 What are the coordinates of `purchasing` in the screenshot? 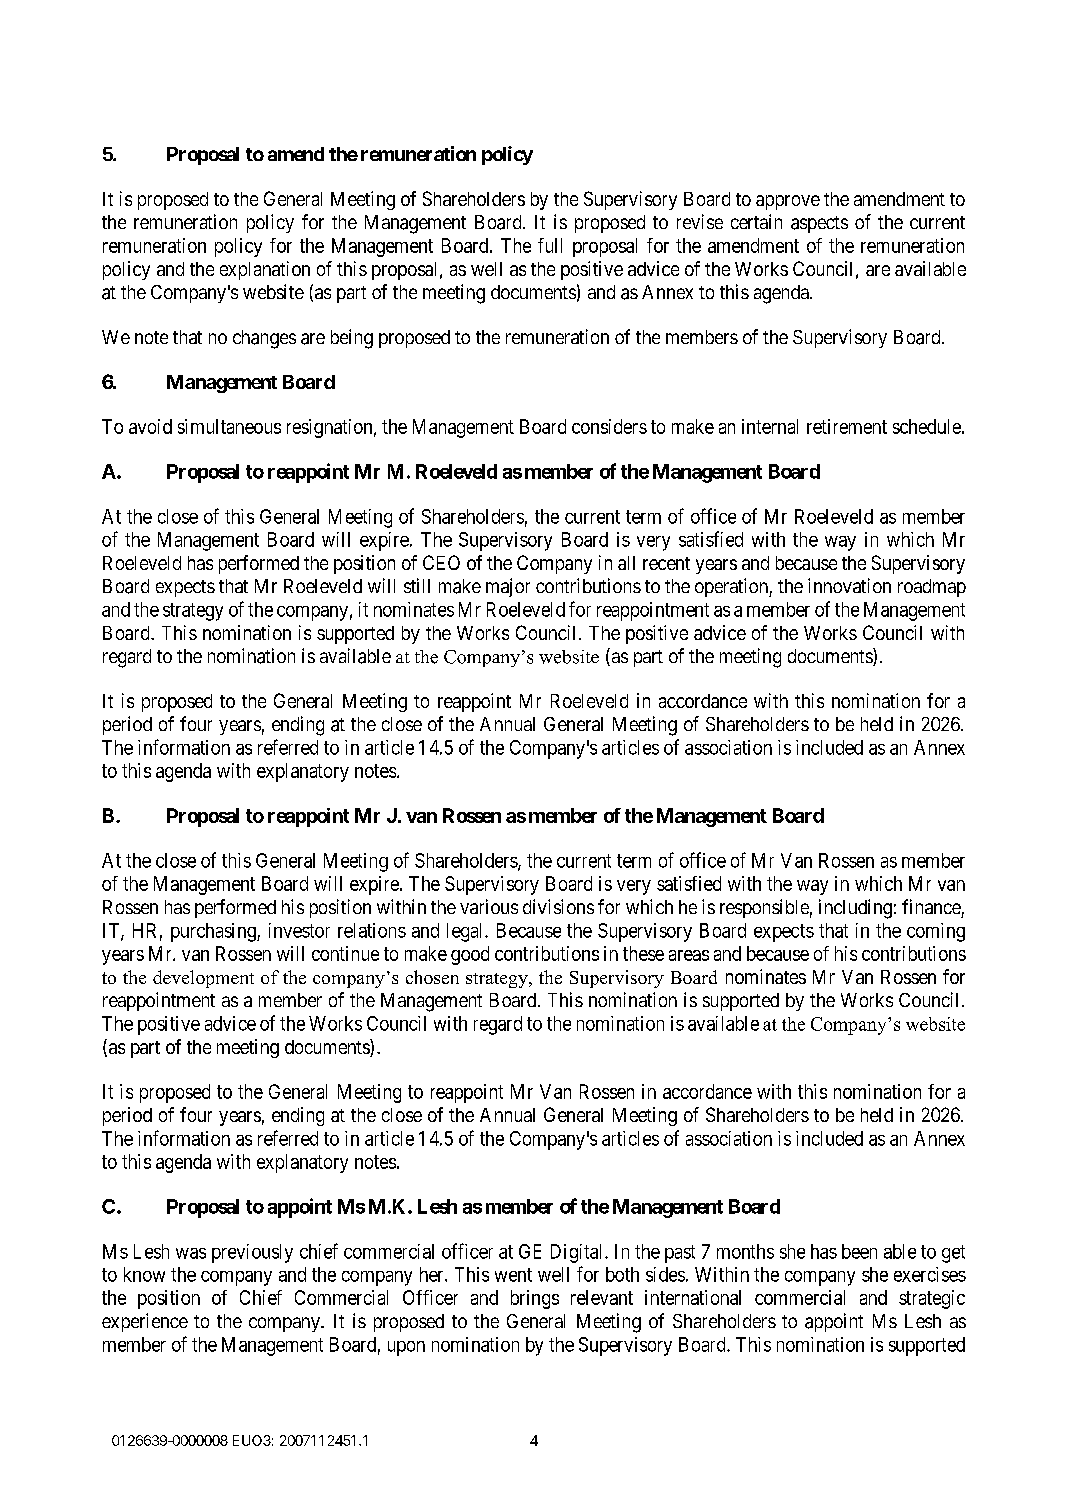 It's located at (214, 932).
